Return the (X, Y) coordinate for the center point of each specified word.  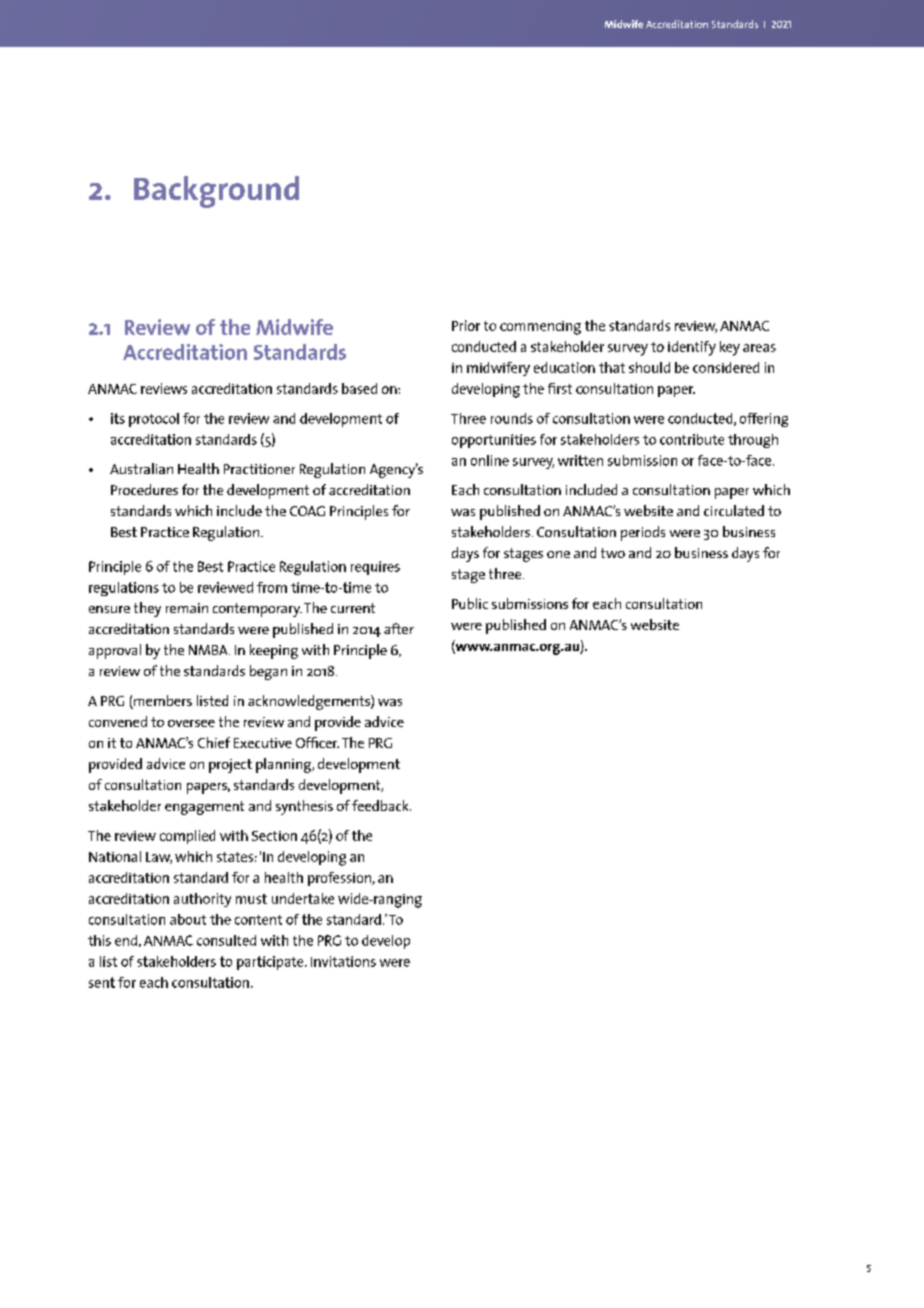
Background (216, 192)
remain (187, 608)
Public (470, 603)
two (613, 553)
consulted (226, 940)
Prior (466, 325)
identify (692, 348)
